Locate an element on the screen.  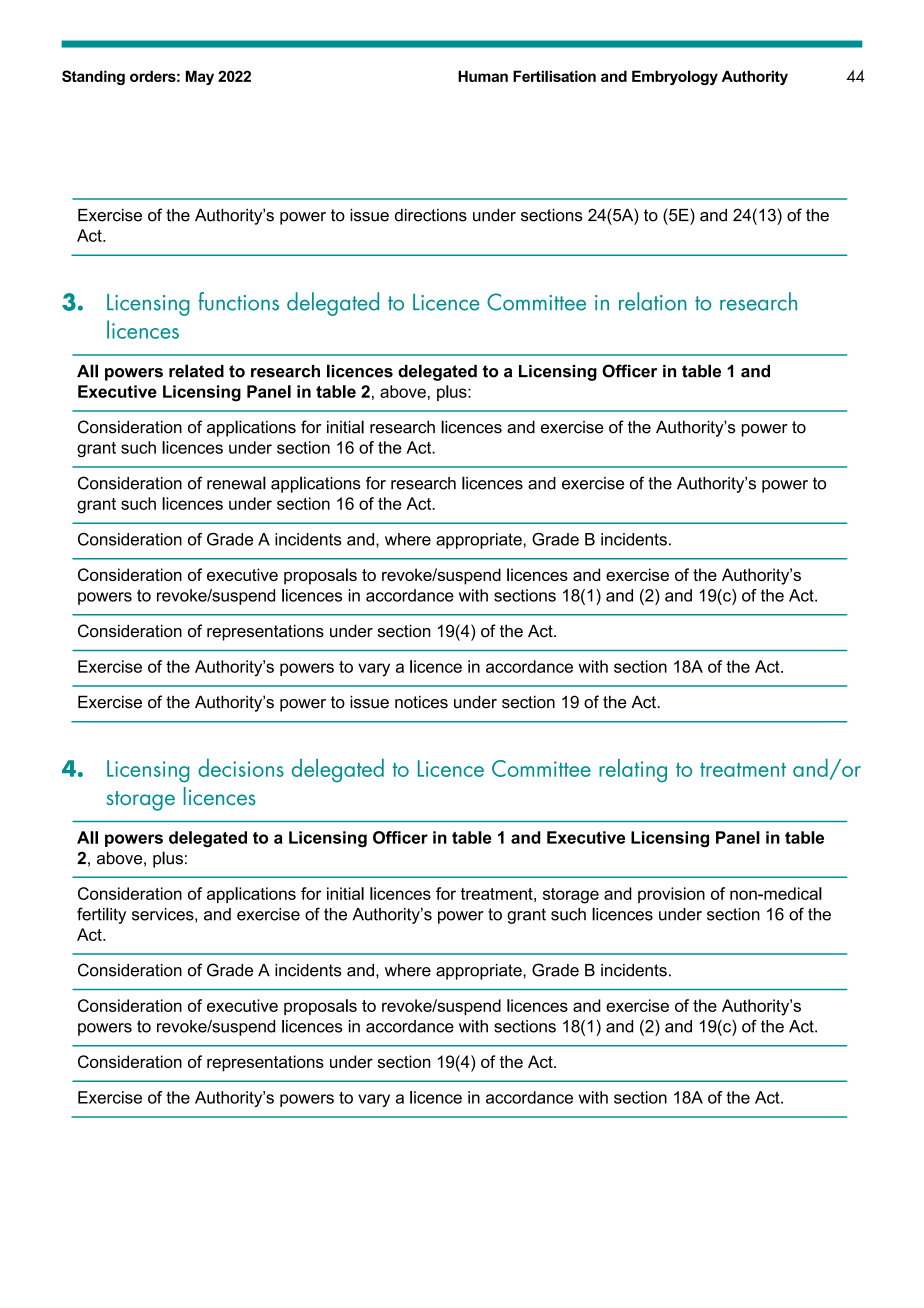
relation is located at coordinates (653, 301).
